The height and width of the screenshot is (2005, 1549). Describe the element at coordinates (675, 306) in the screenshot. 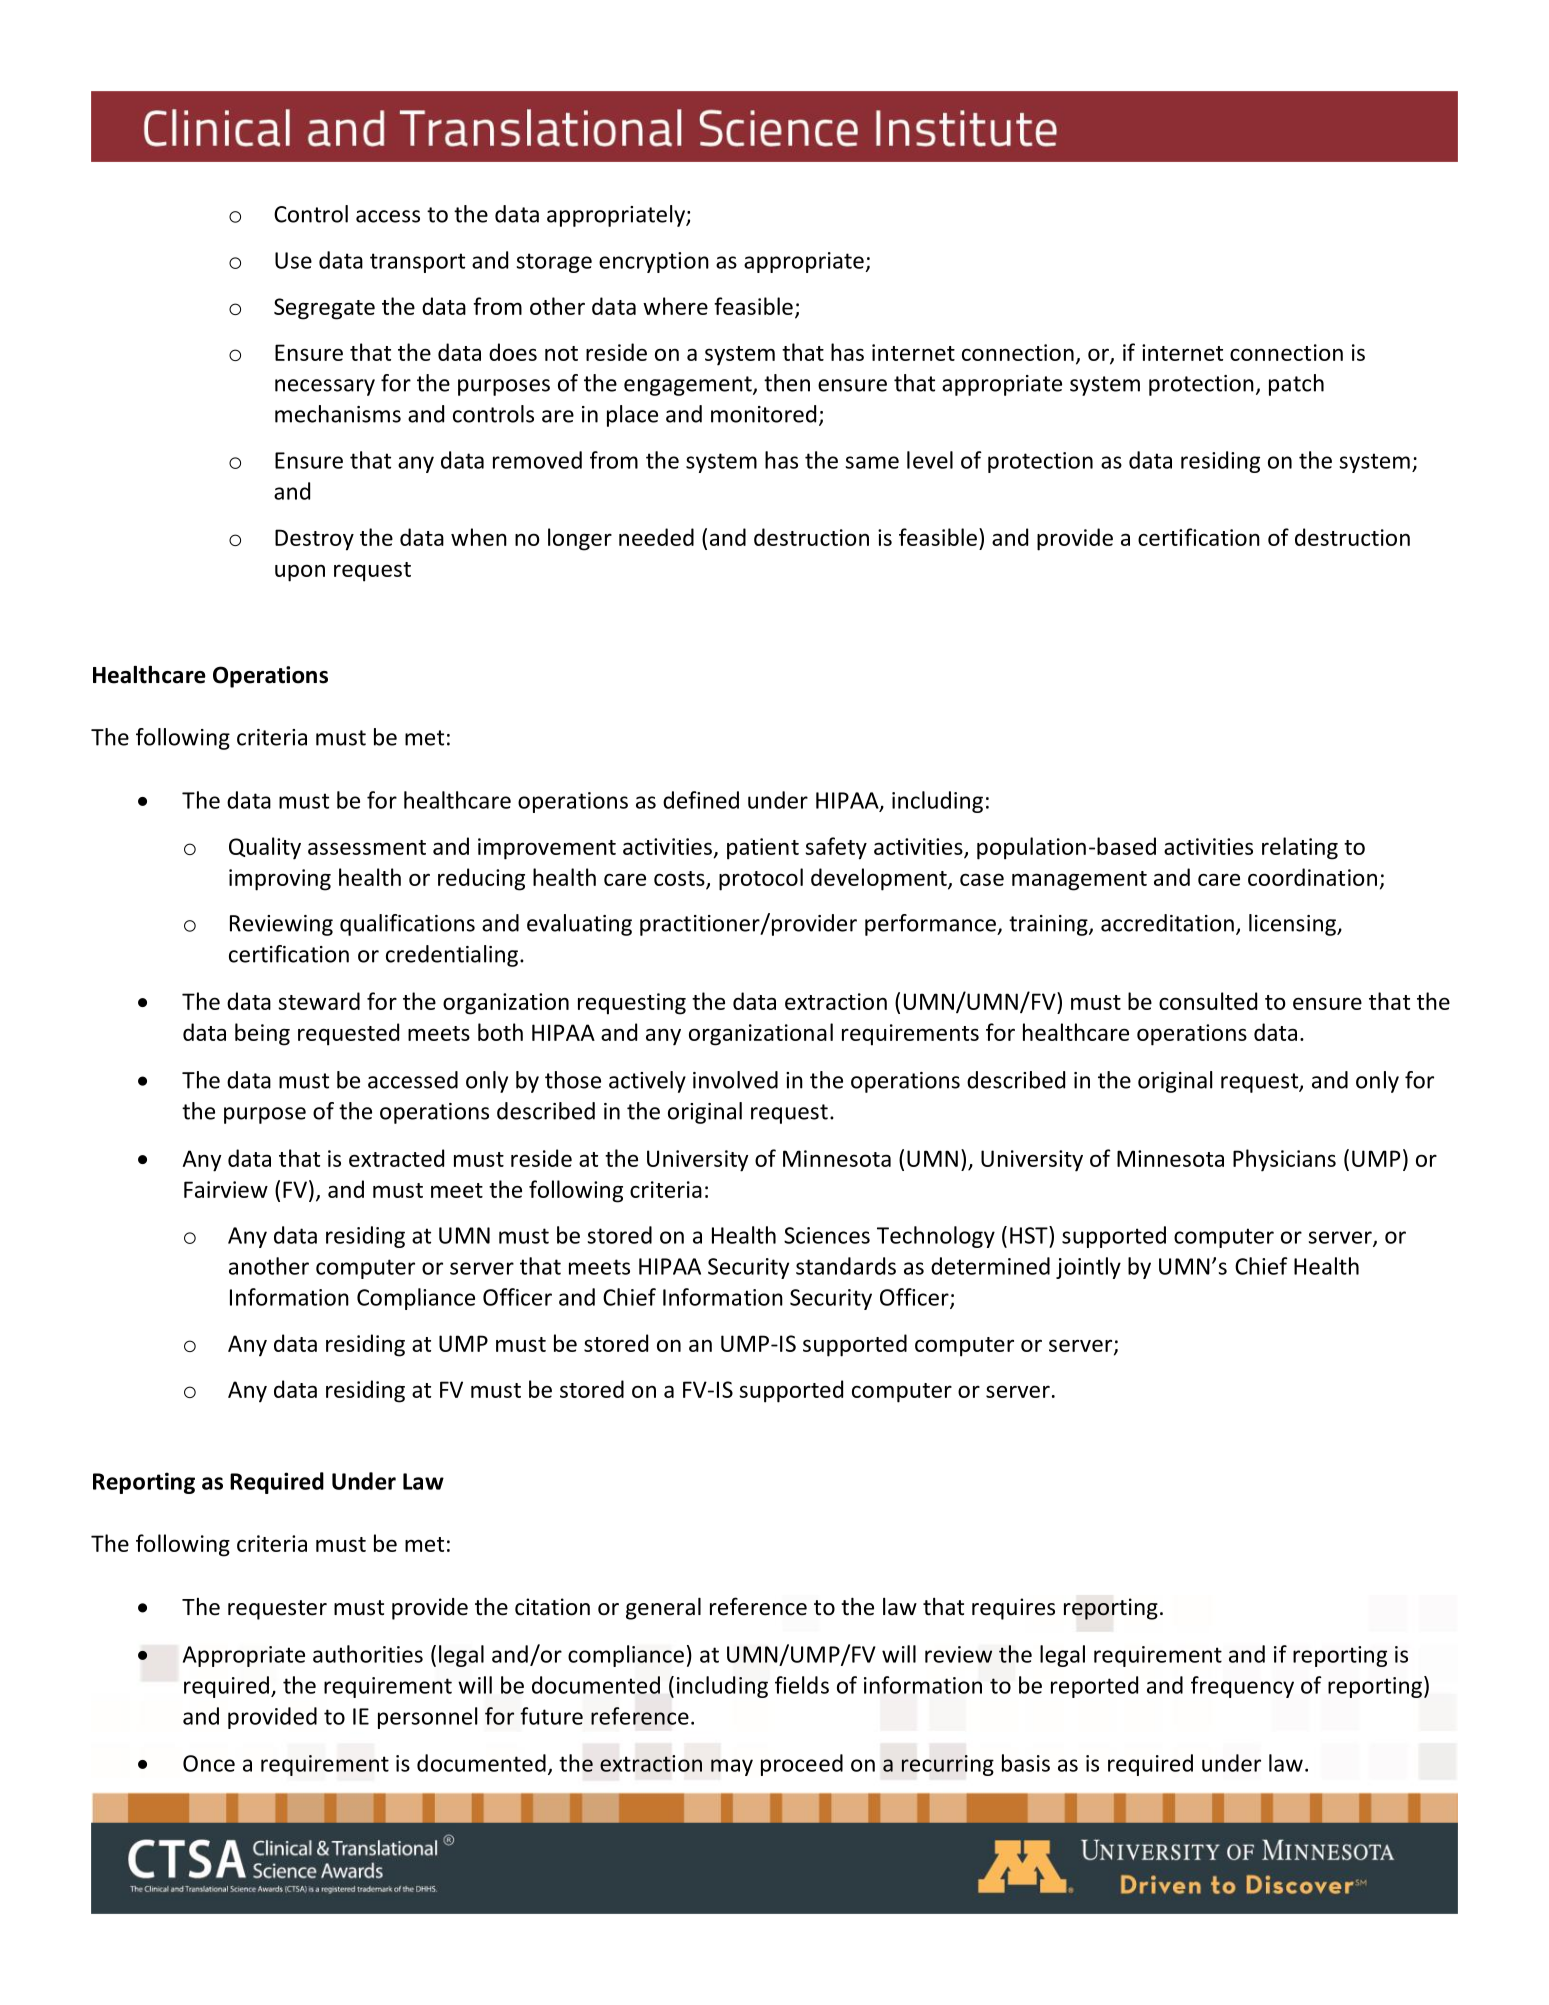

I see `where` at that location.
